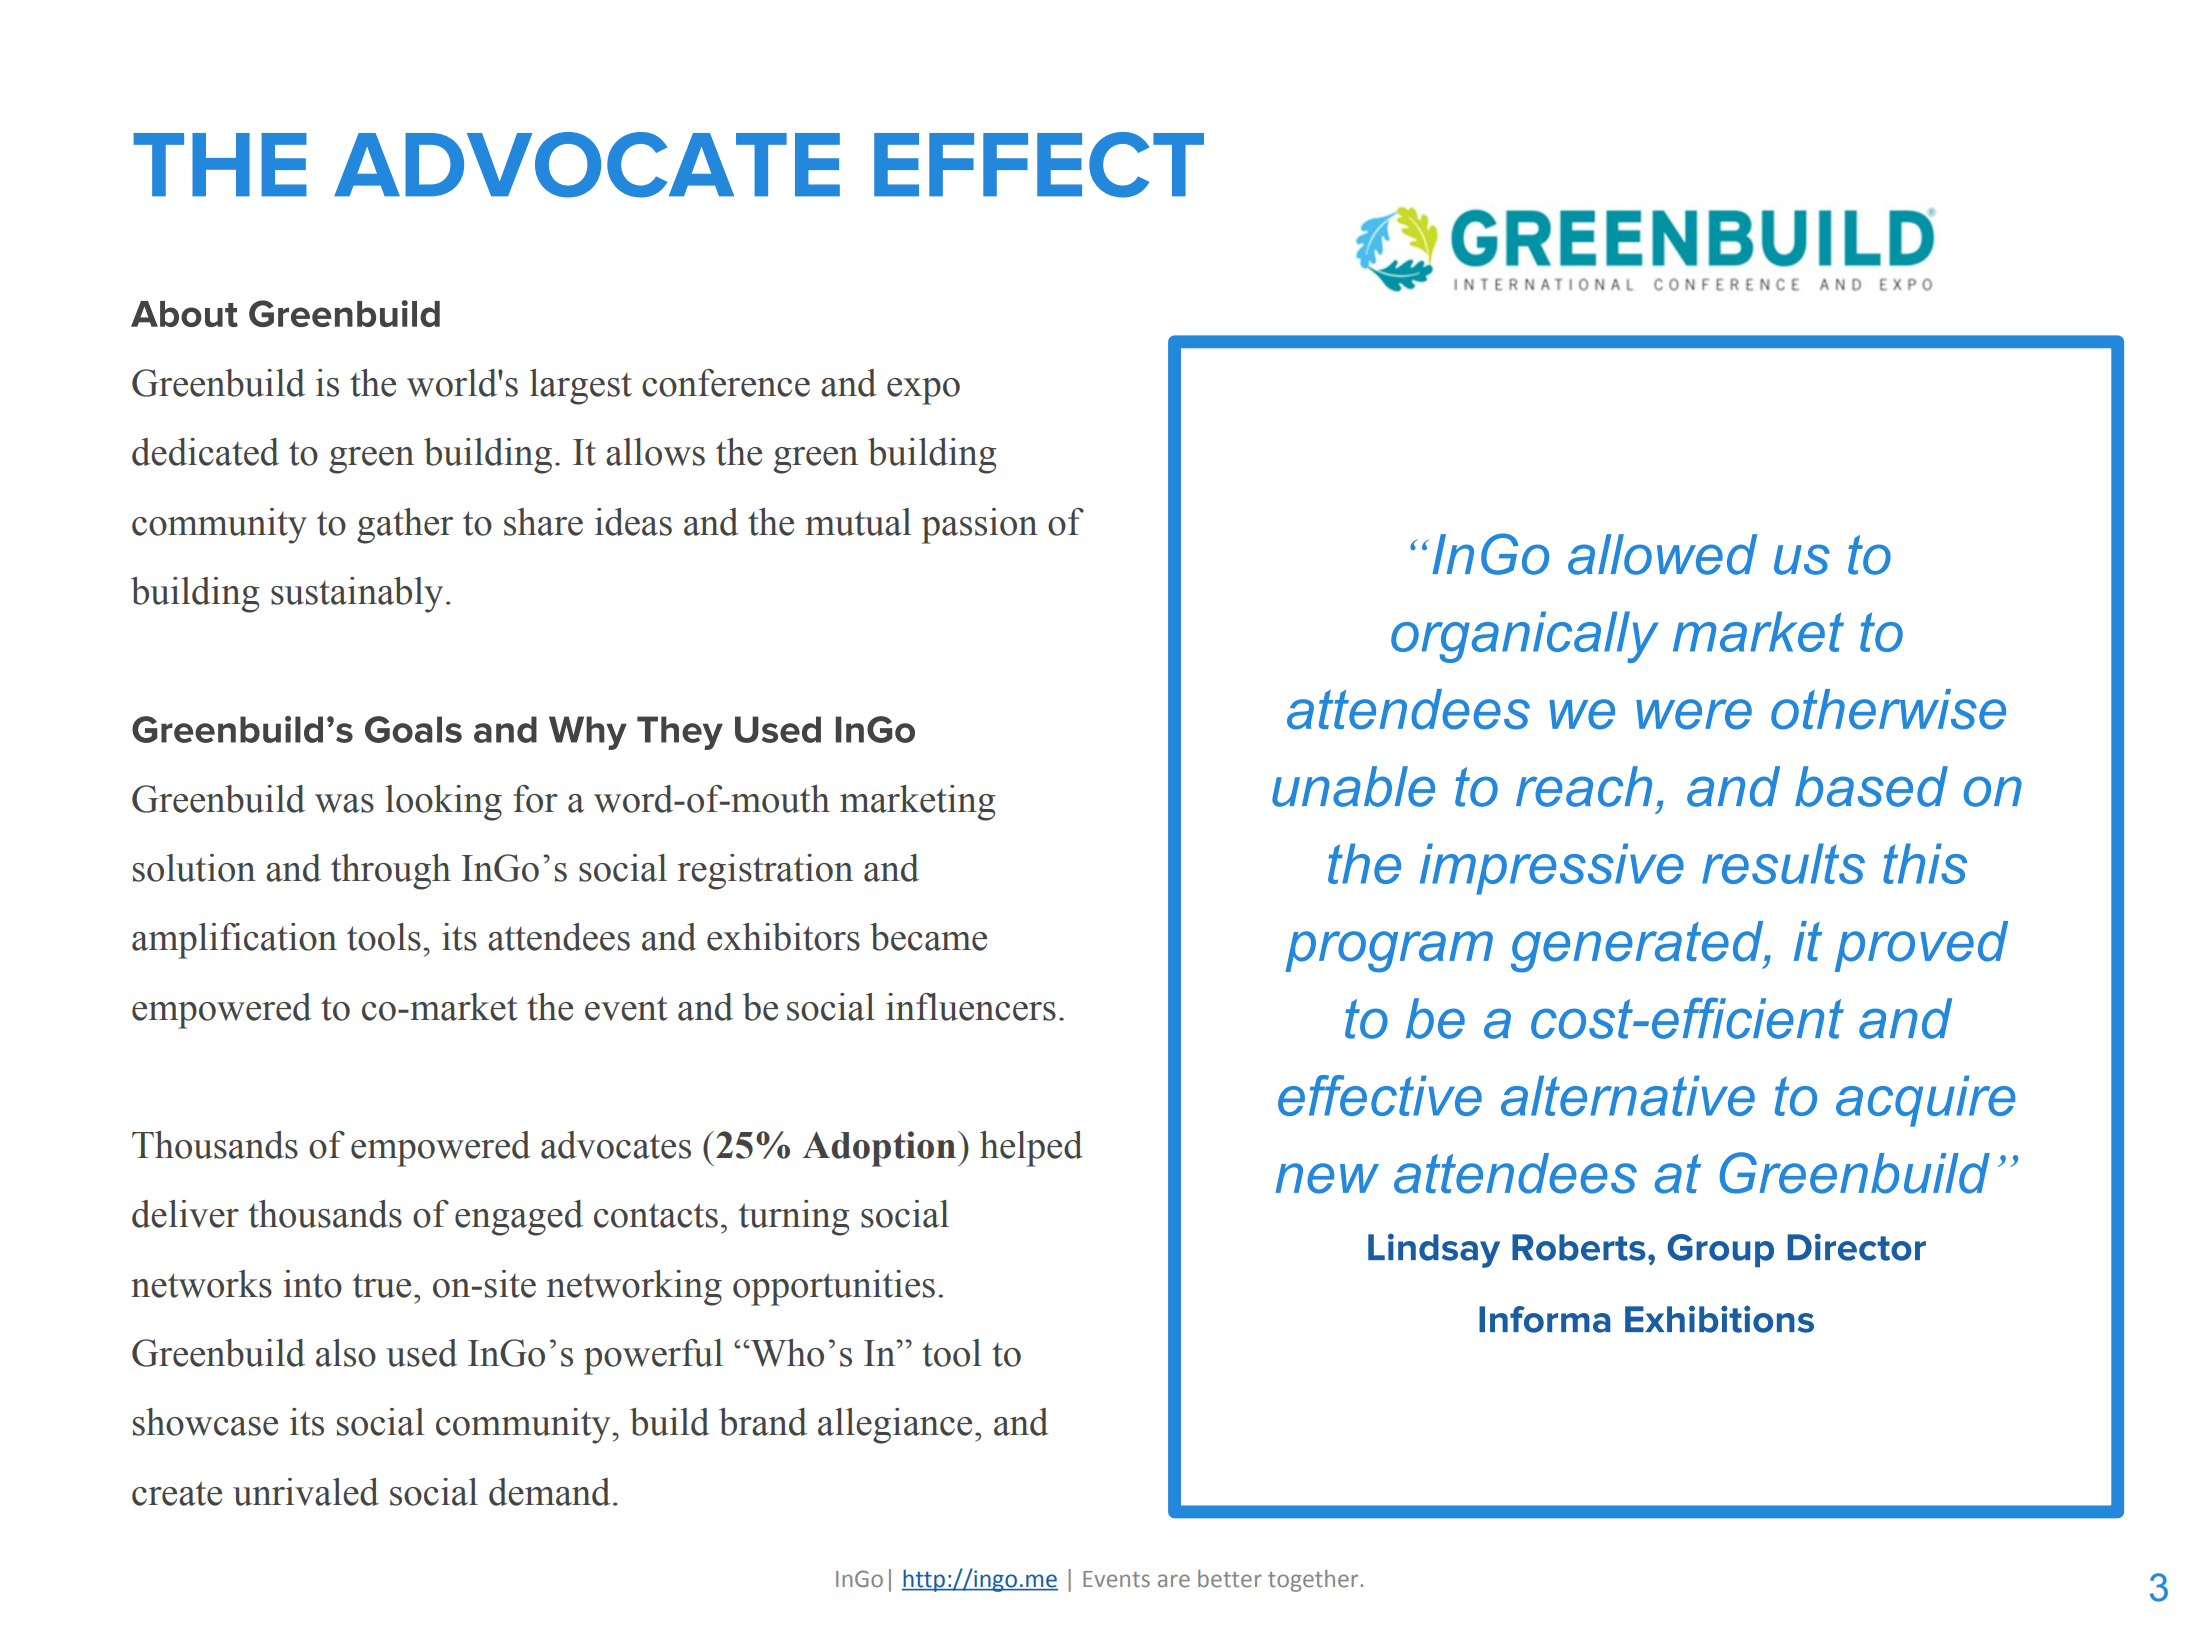  I want to click on engaged, so click(519, 1218).
